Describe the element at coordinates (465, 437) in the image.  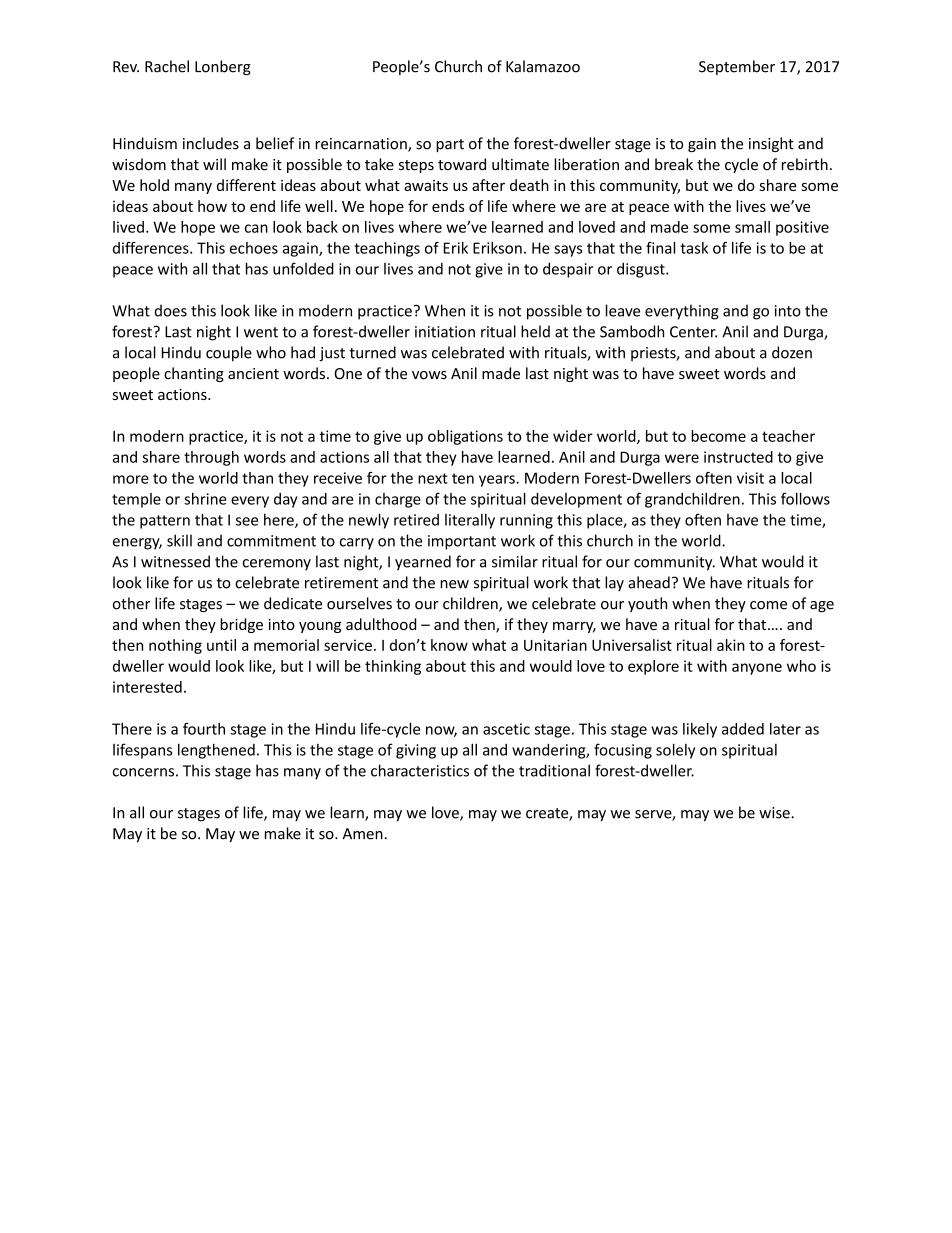
I see `obligations` at that location.
